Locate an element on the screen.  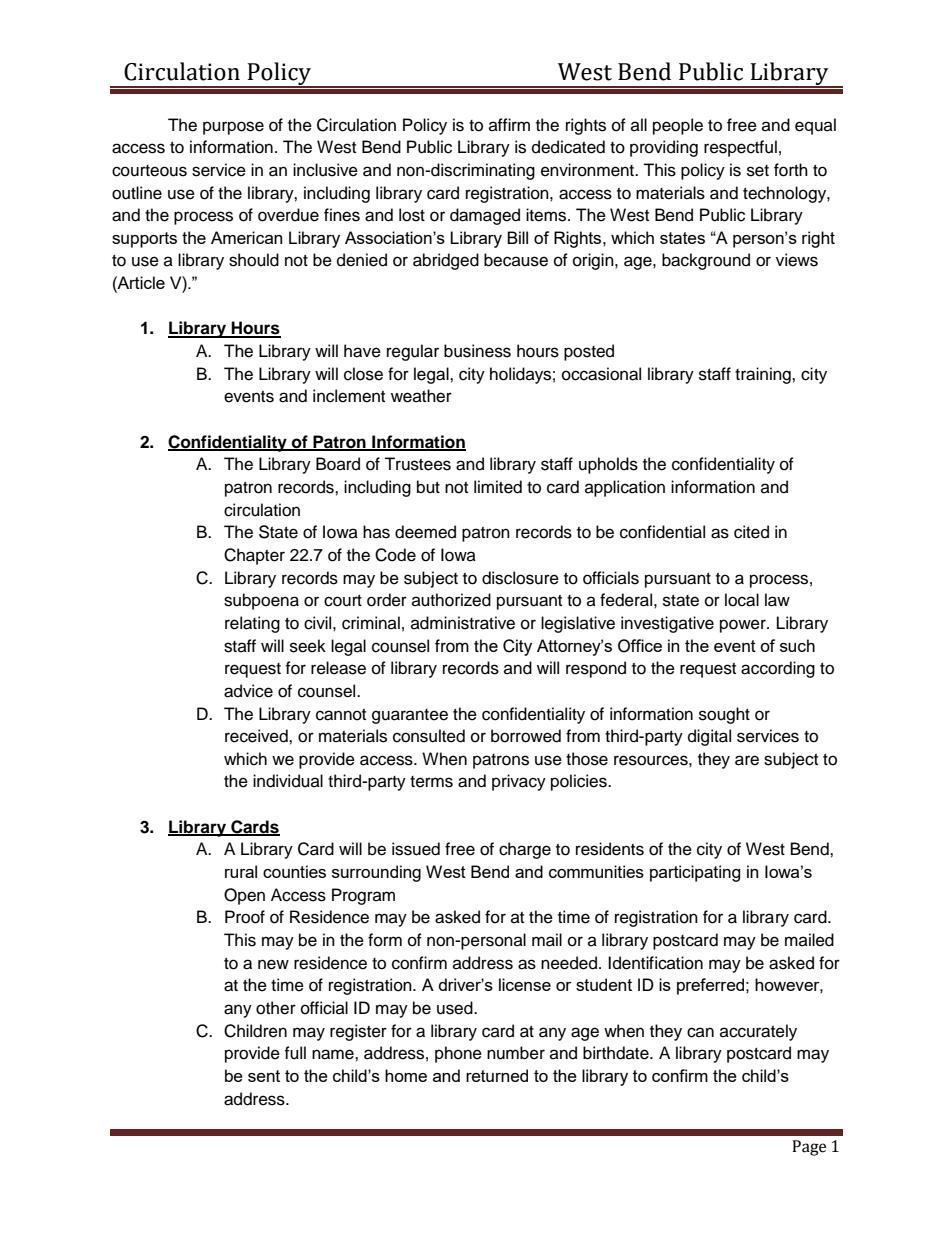
participating is located at coordinates (695, 873).
